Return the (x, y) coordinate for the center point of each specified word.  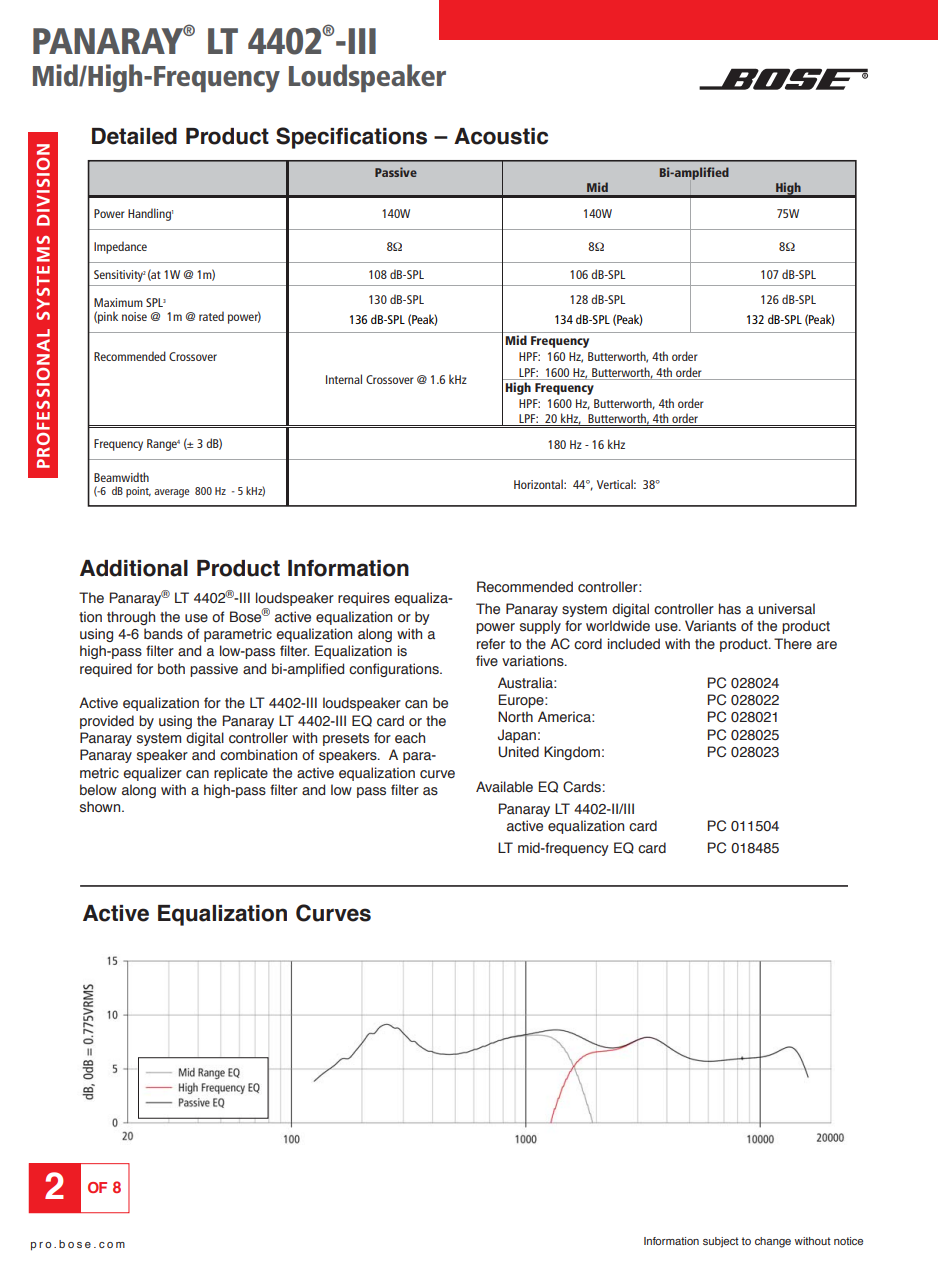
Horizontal (539, 484)
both (171, 669)
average (171, 493)
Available (504, 786)
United (518, 752)
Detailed (134, 136)
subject (721, 1242)
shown (101, 807)
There (793, 643)
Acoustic (501, 136)
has (730, 609)
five (487, 660)
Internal (344, 379)
